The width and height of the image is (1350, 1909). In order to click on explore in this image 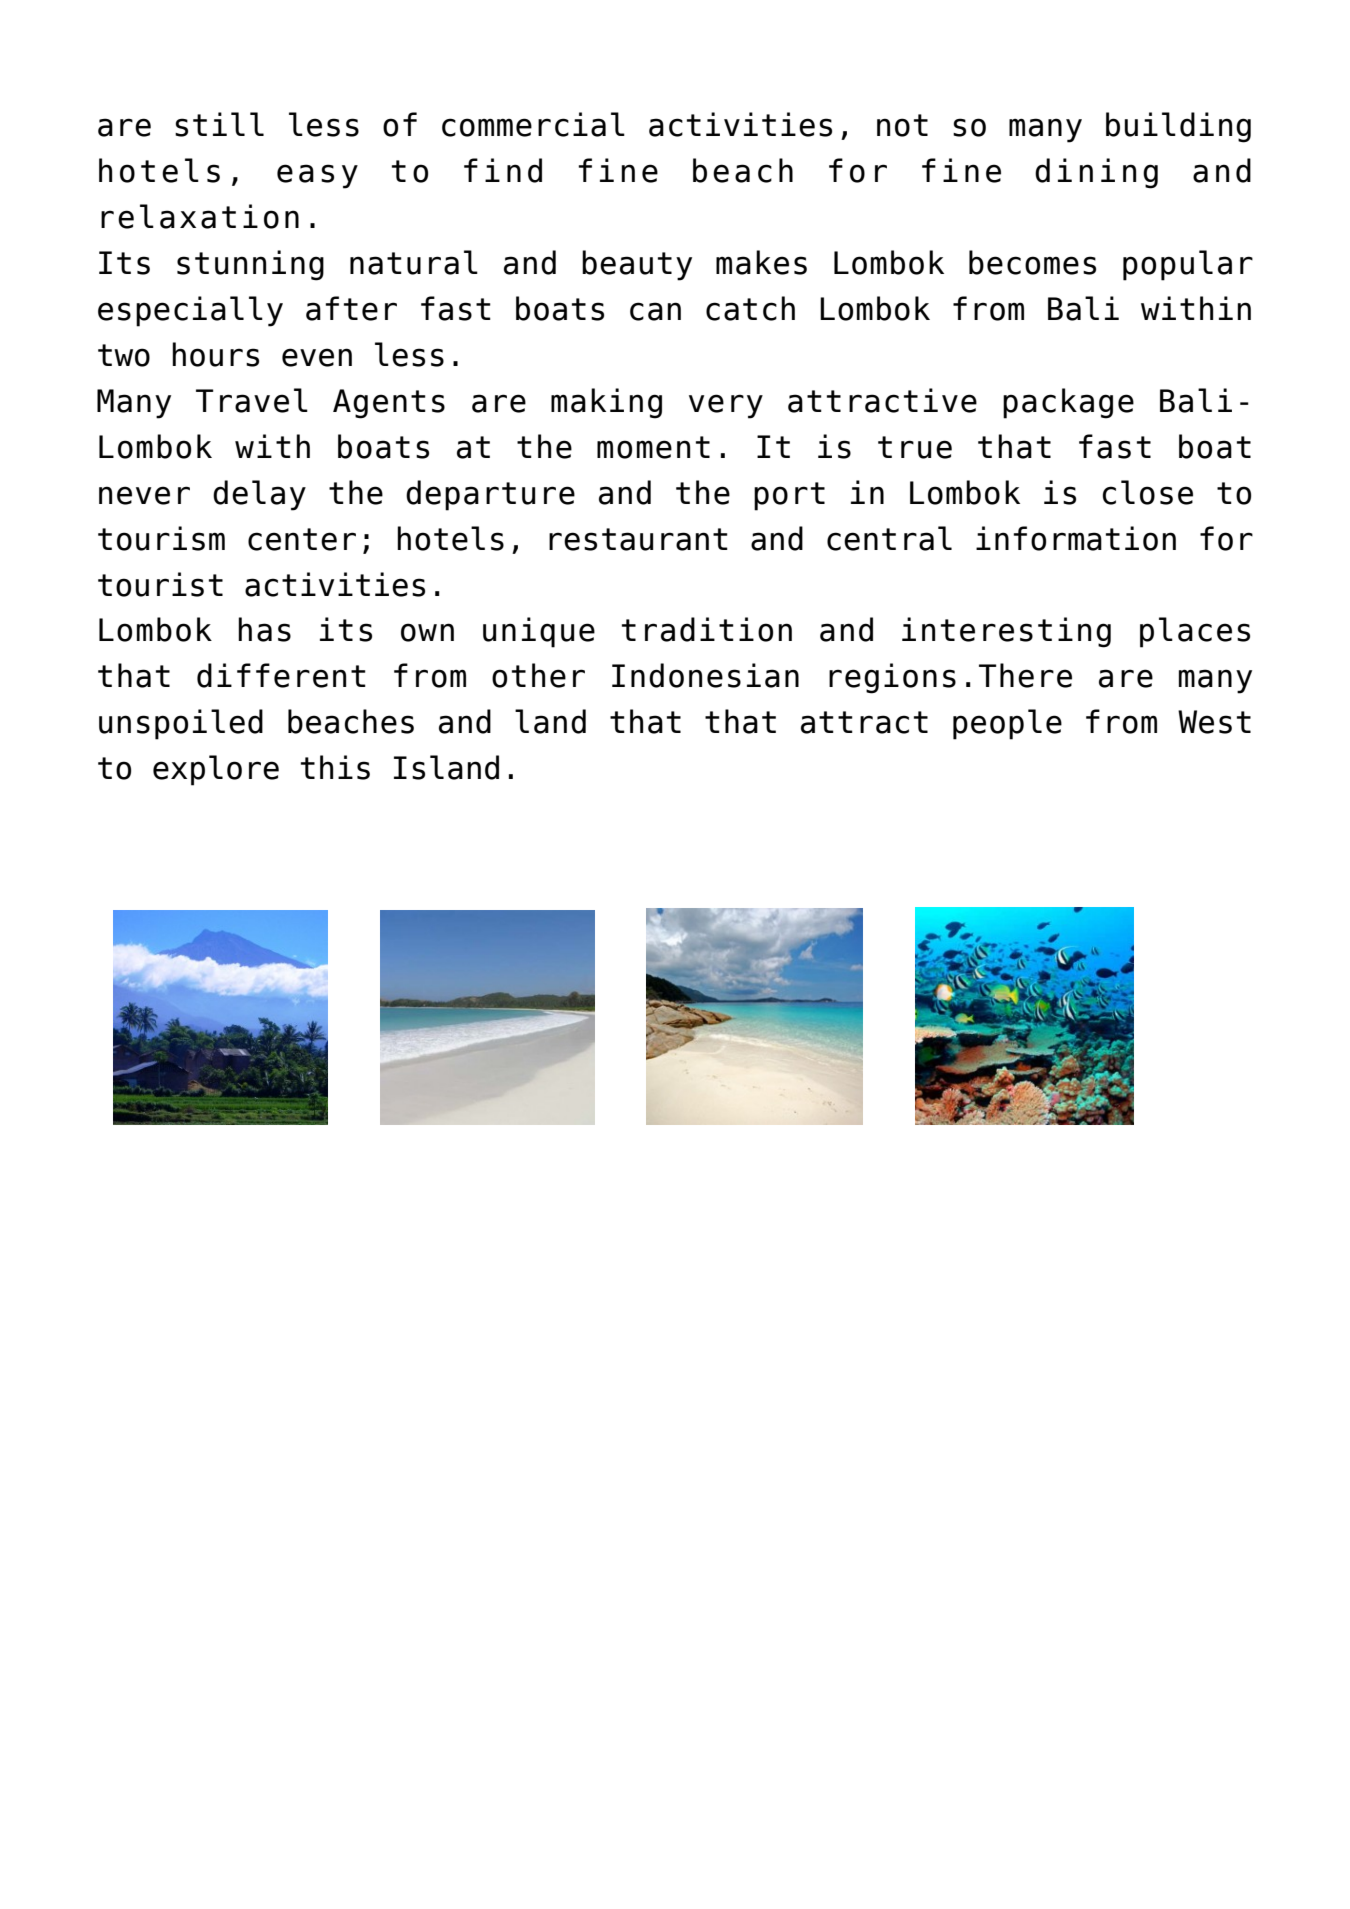, I will do `click(216, 770)`.
